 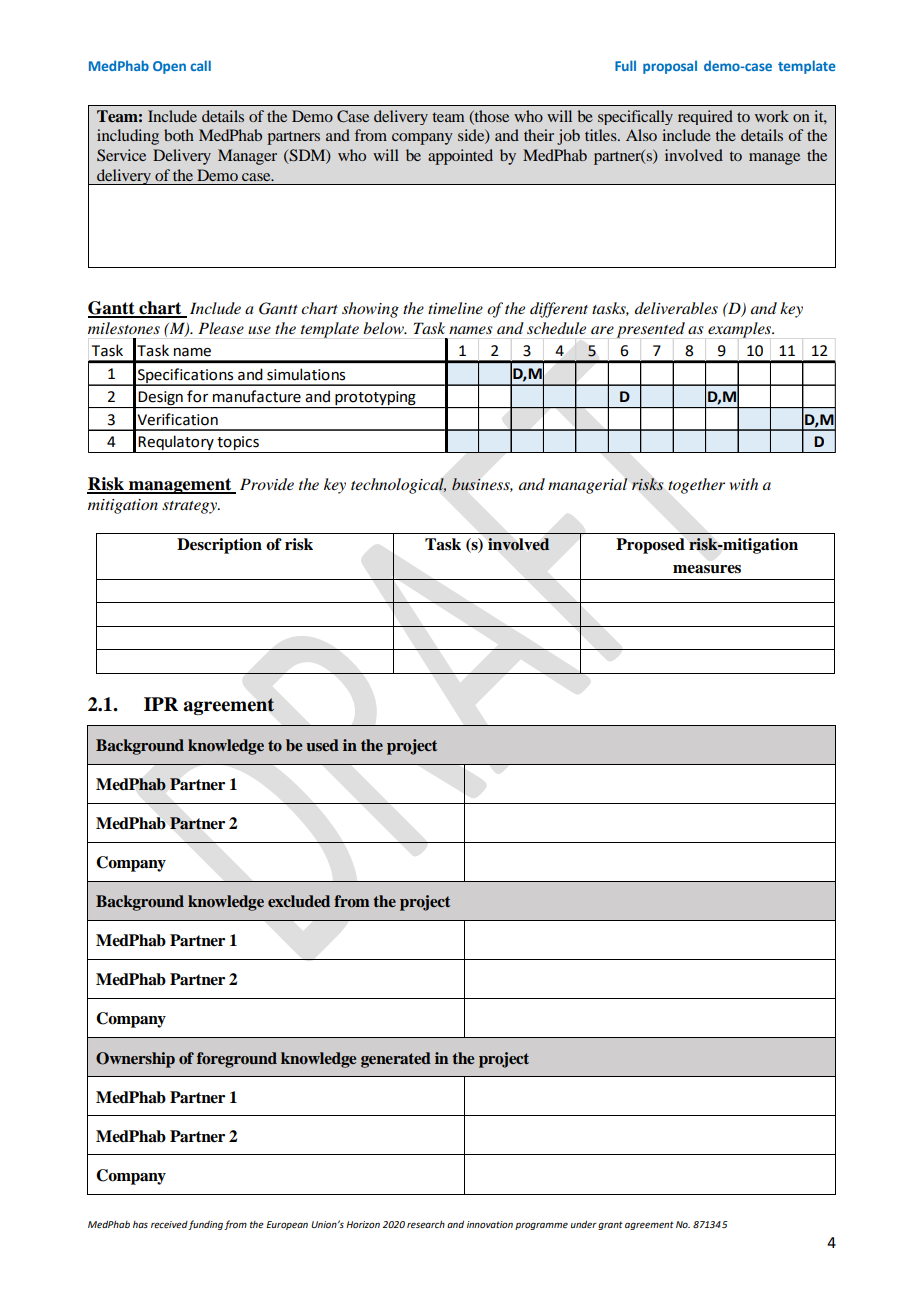 What do you see at coordinates (205, 1225) in the screenshot?
I see `funding` at bounding box center [205, 1225].
